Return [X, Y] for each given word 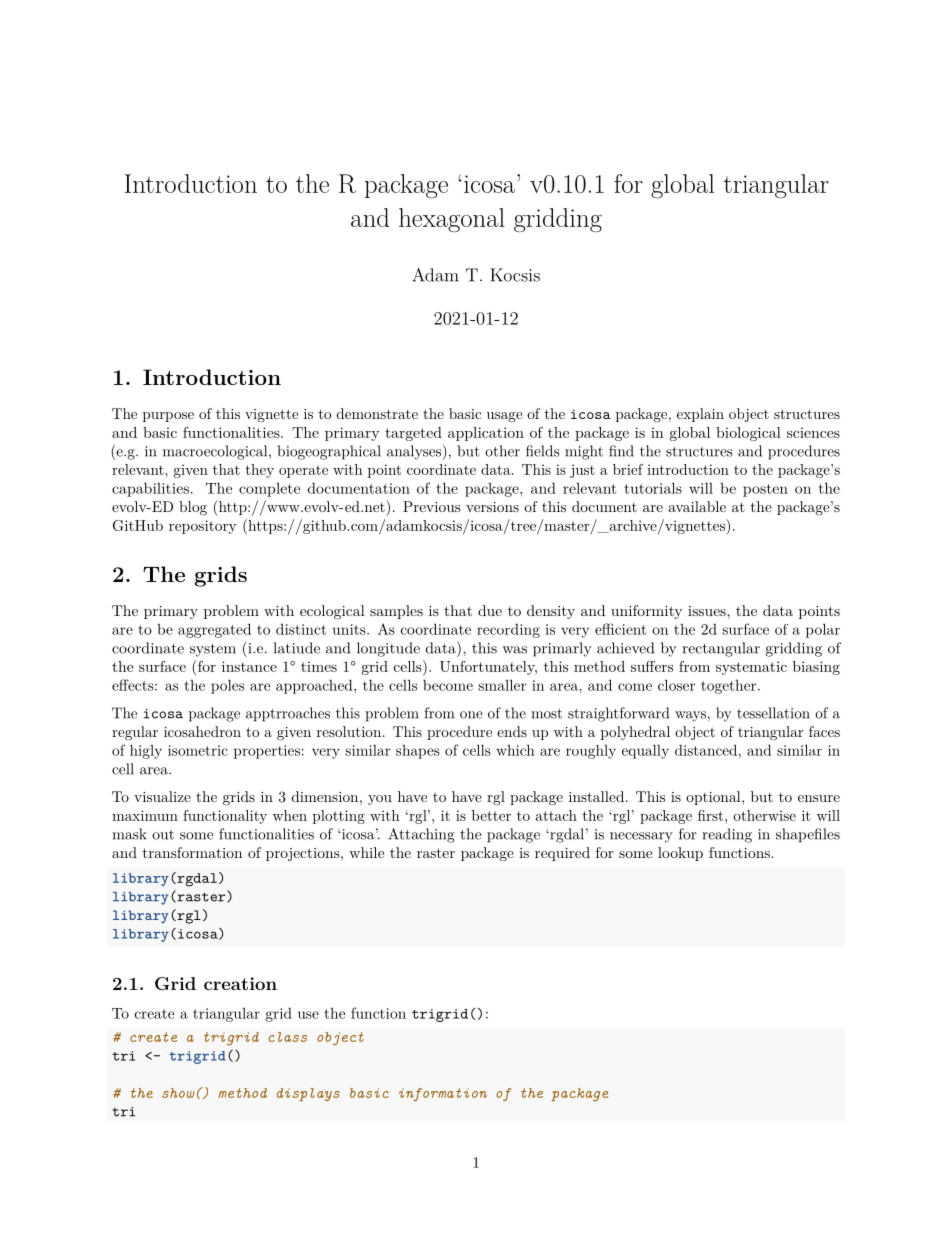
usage [505, 417]
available [697, 506]
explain [700, 415]
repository [203, 527]
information [443, 1094]
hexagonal [452, 220]
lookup [680, 854]
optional [714, 798]
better [491, 815]
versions [492, 507]
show [178, 1093]
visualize [162, 796]
